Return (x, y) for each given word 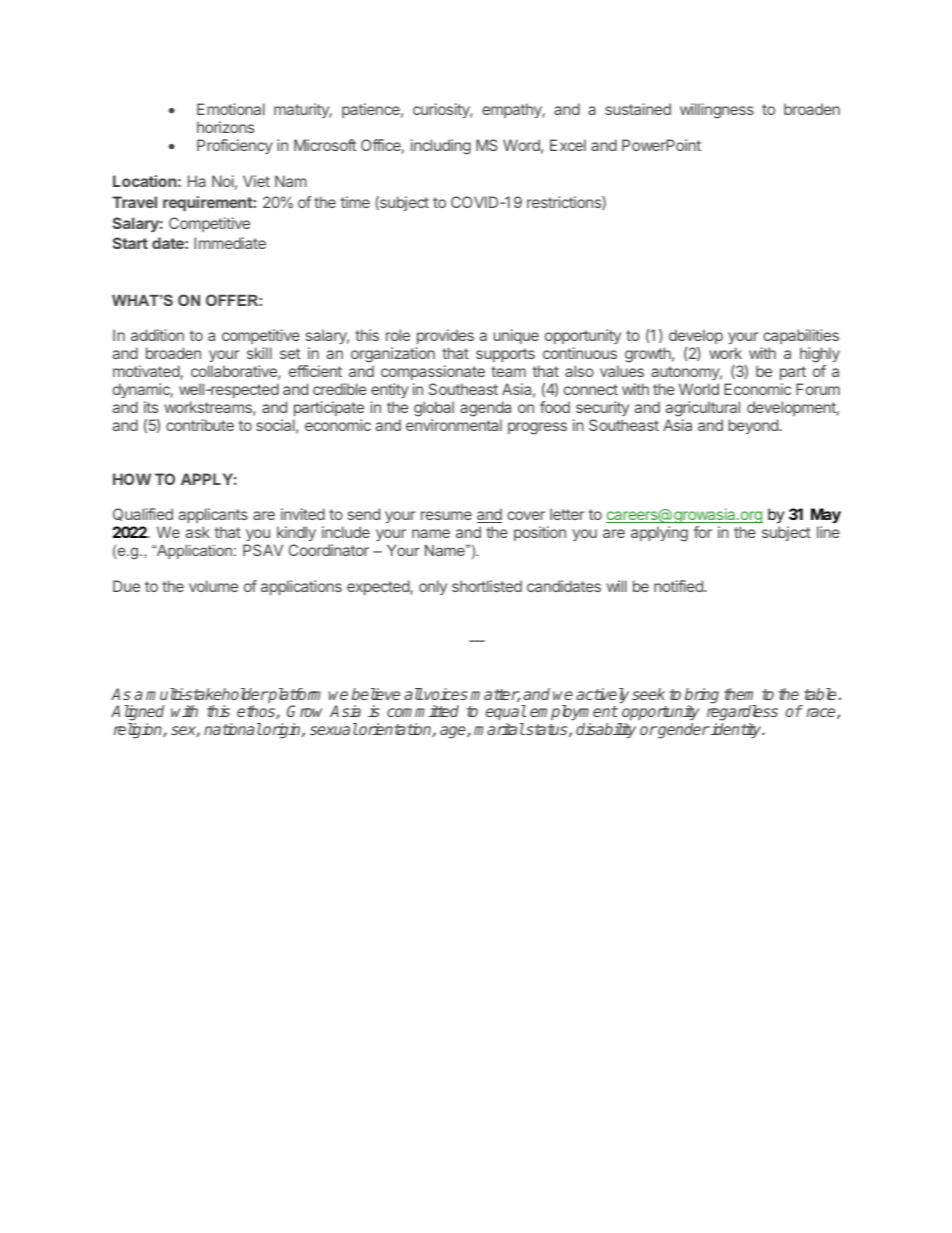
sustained (638, 109)
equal (506, 714)
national (233, 729)
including (441, 147)
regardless (742, 714)
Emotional (231, 109)
